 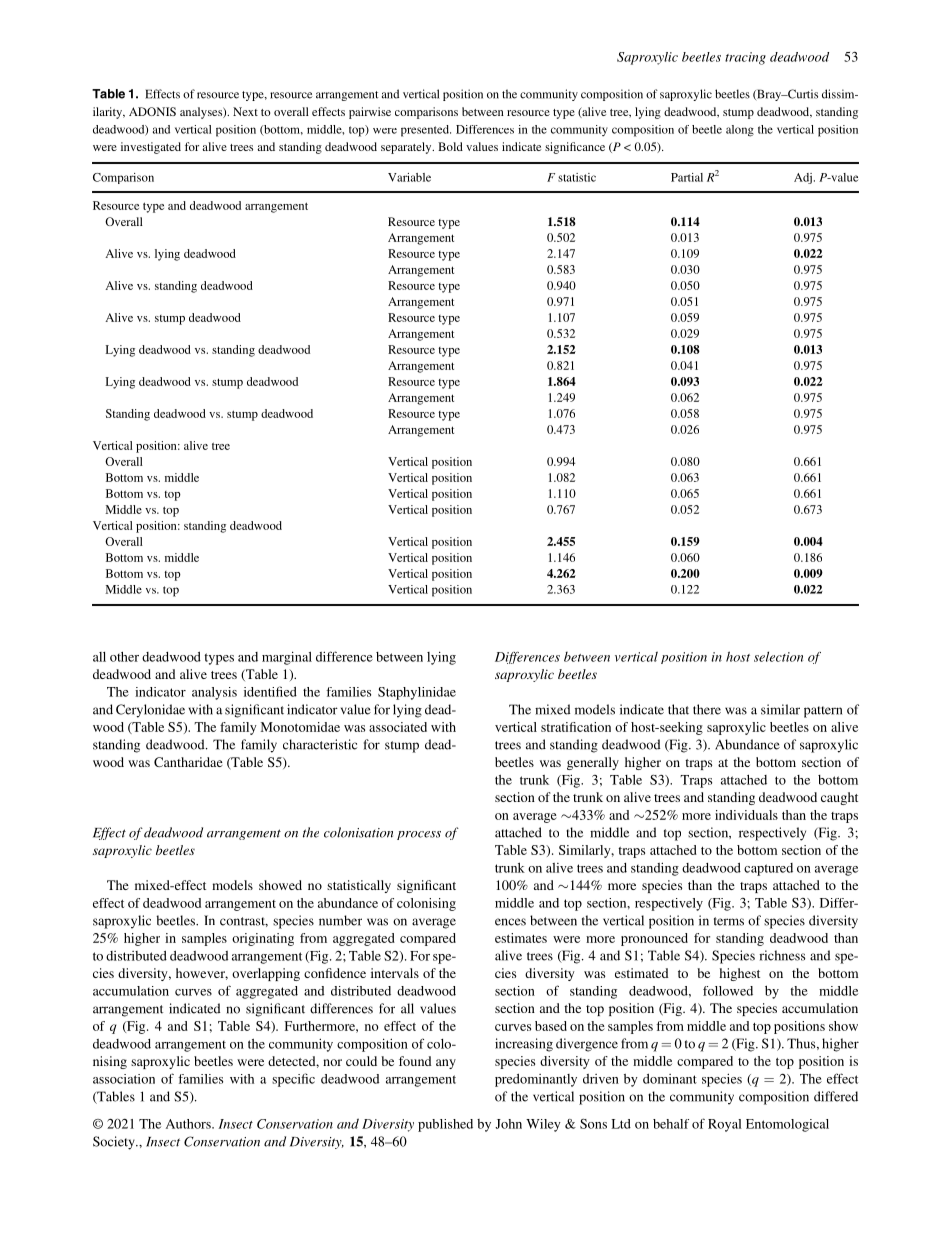 I want to click on Next, so click(x=245, y=111).
